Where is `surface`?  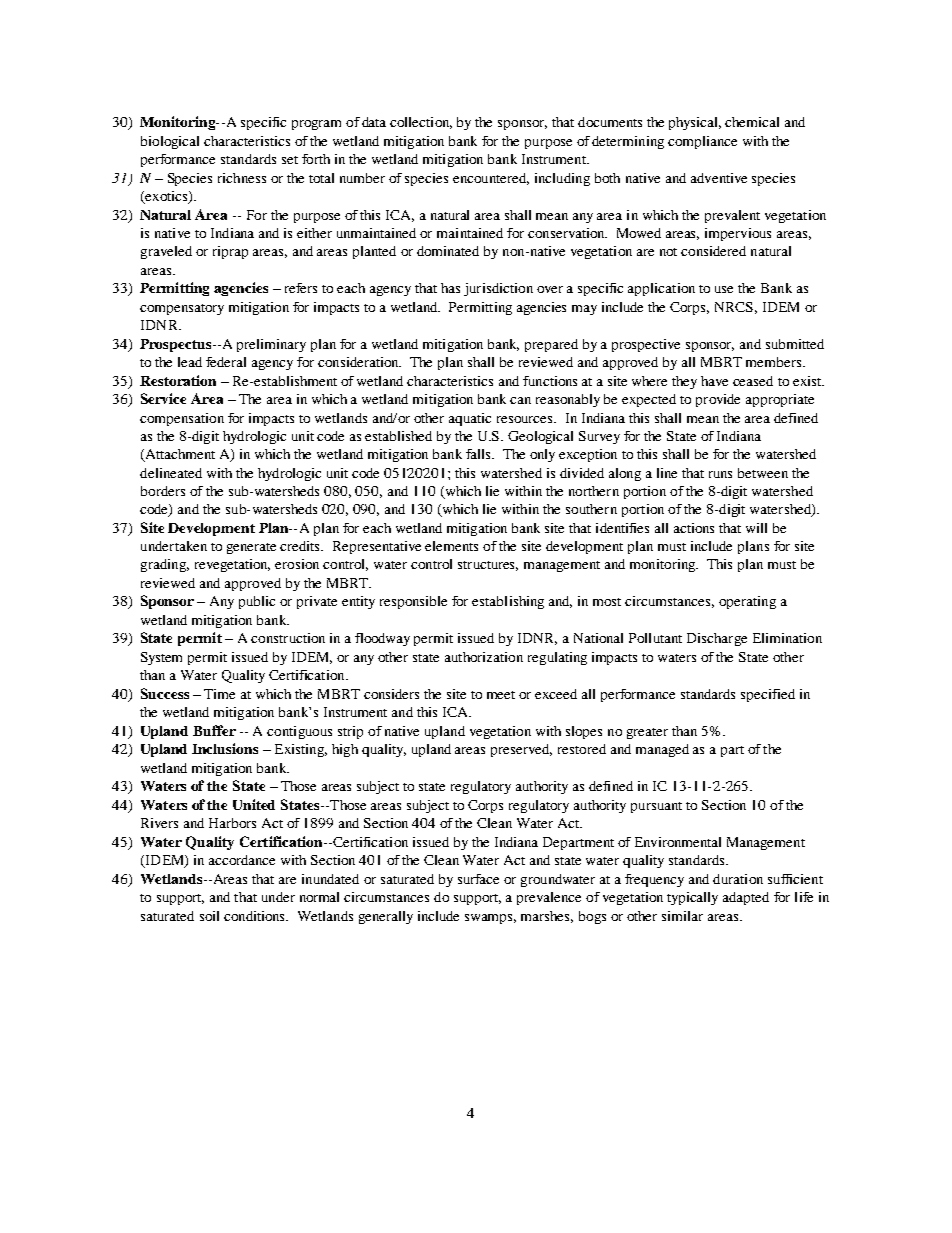
surface is located at coordinates (478, 879).
